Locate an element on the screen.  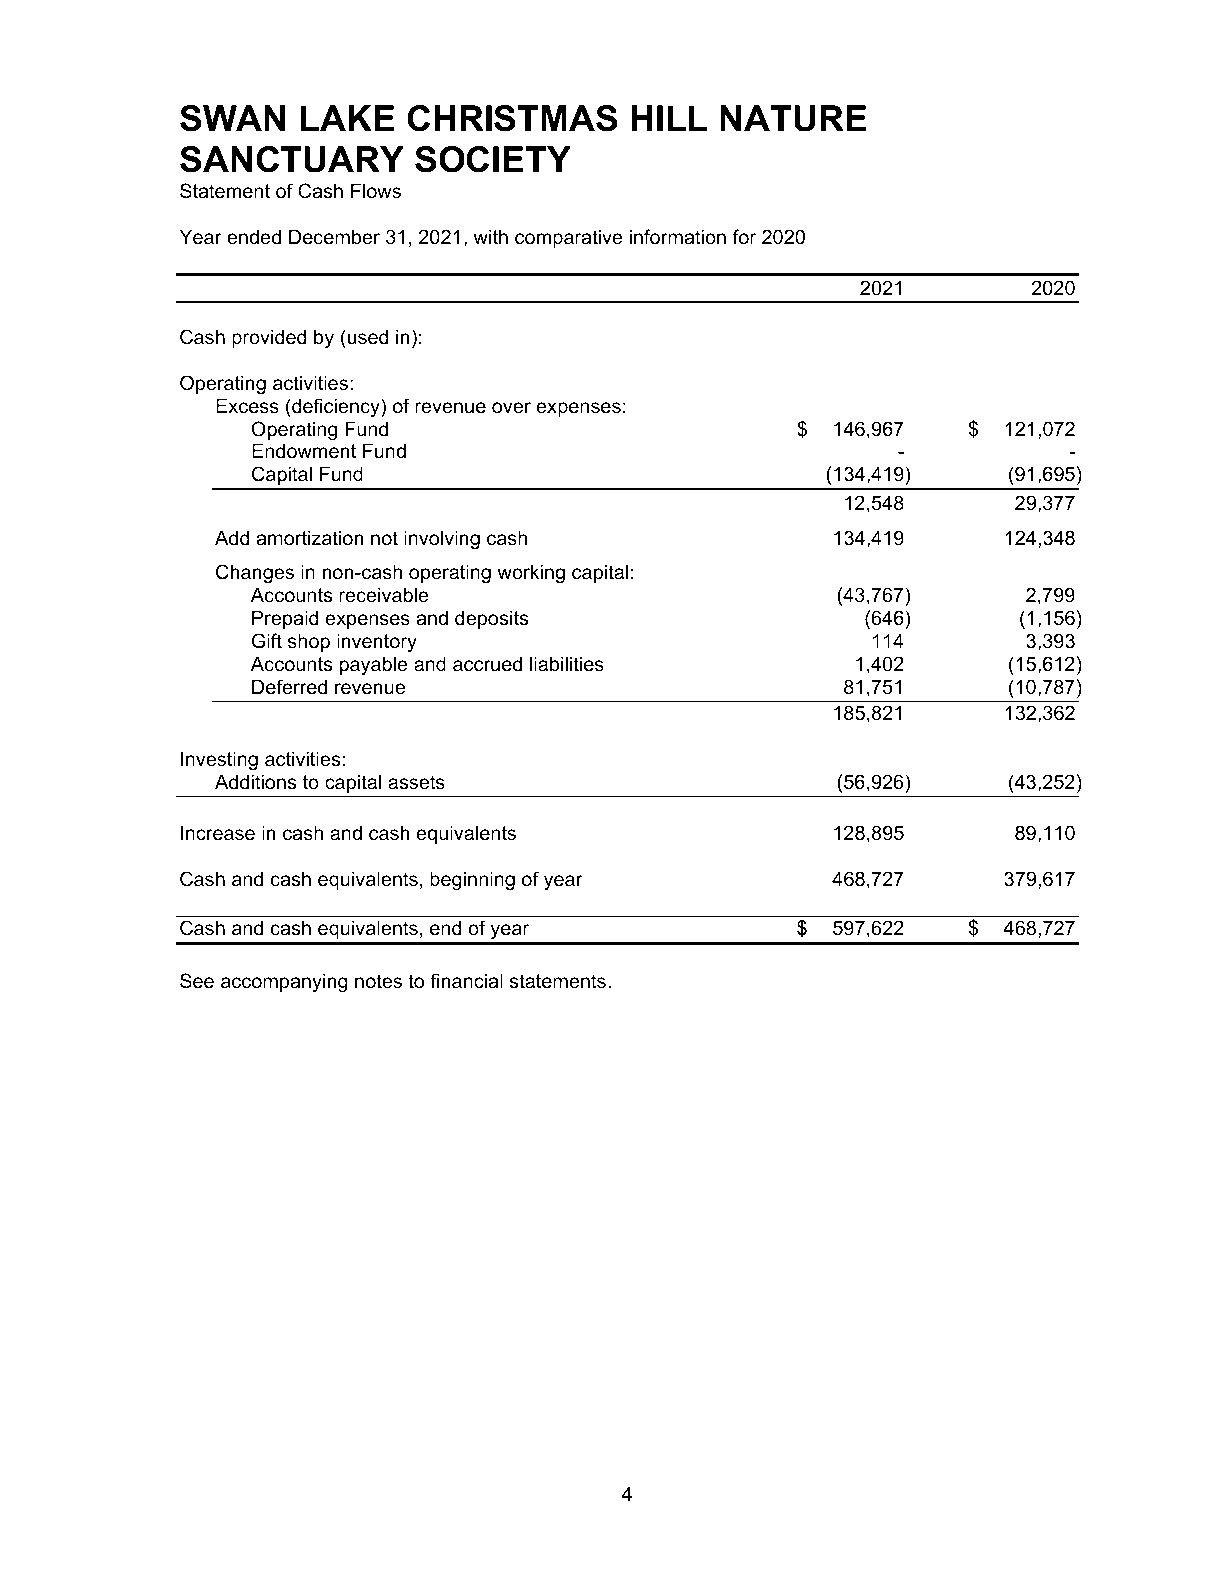
HILL is located at coordinates (669, 118).
